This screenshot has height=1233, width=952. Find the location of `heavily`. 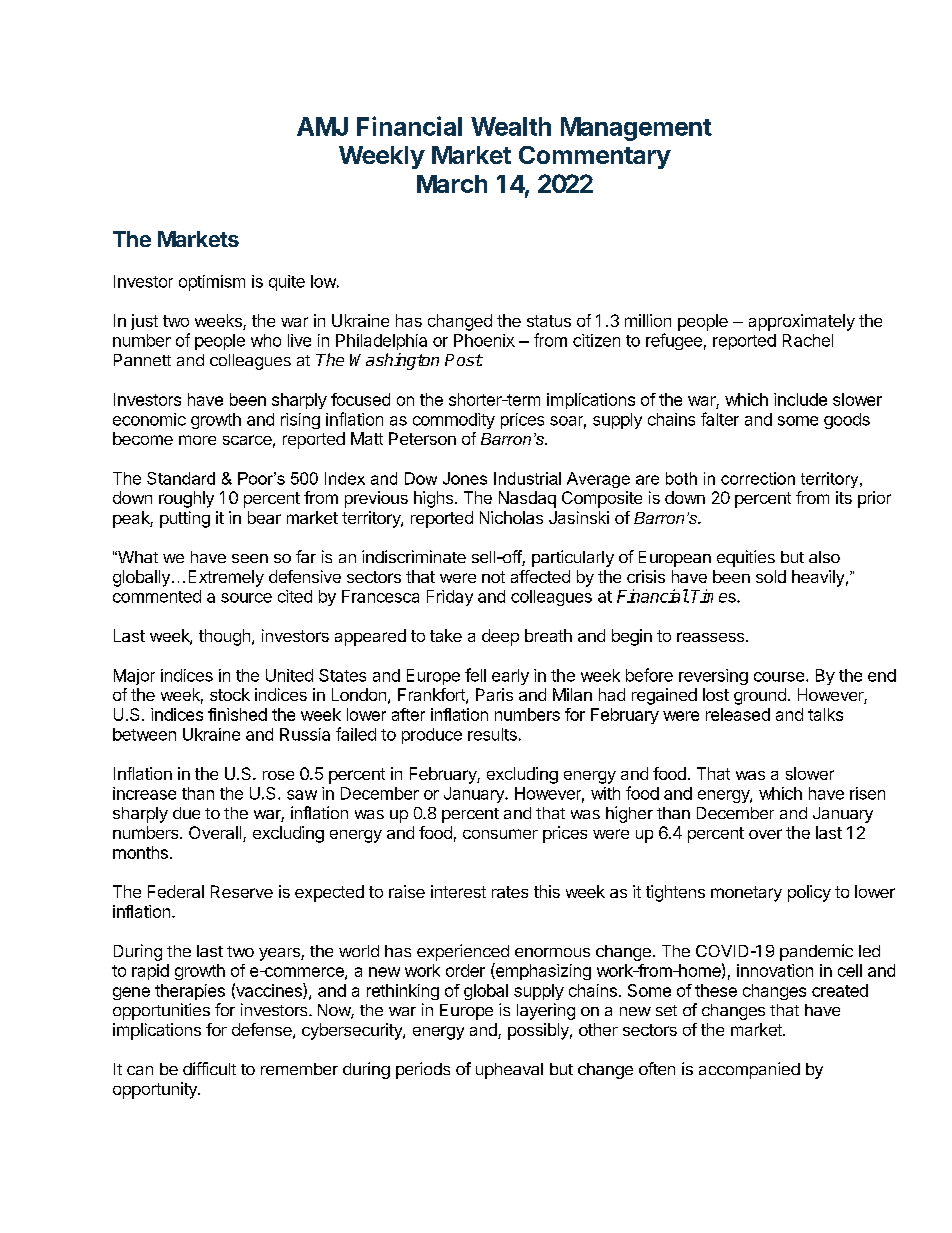

heavily is located at coordinates (818, 578).
